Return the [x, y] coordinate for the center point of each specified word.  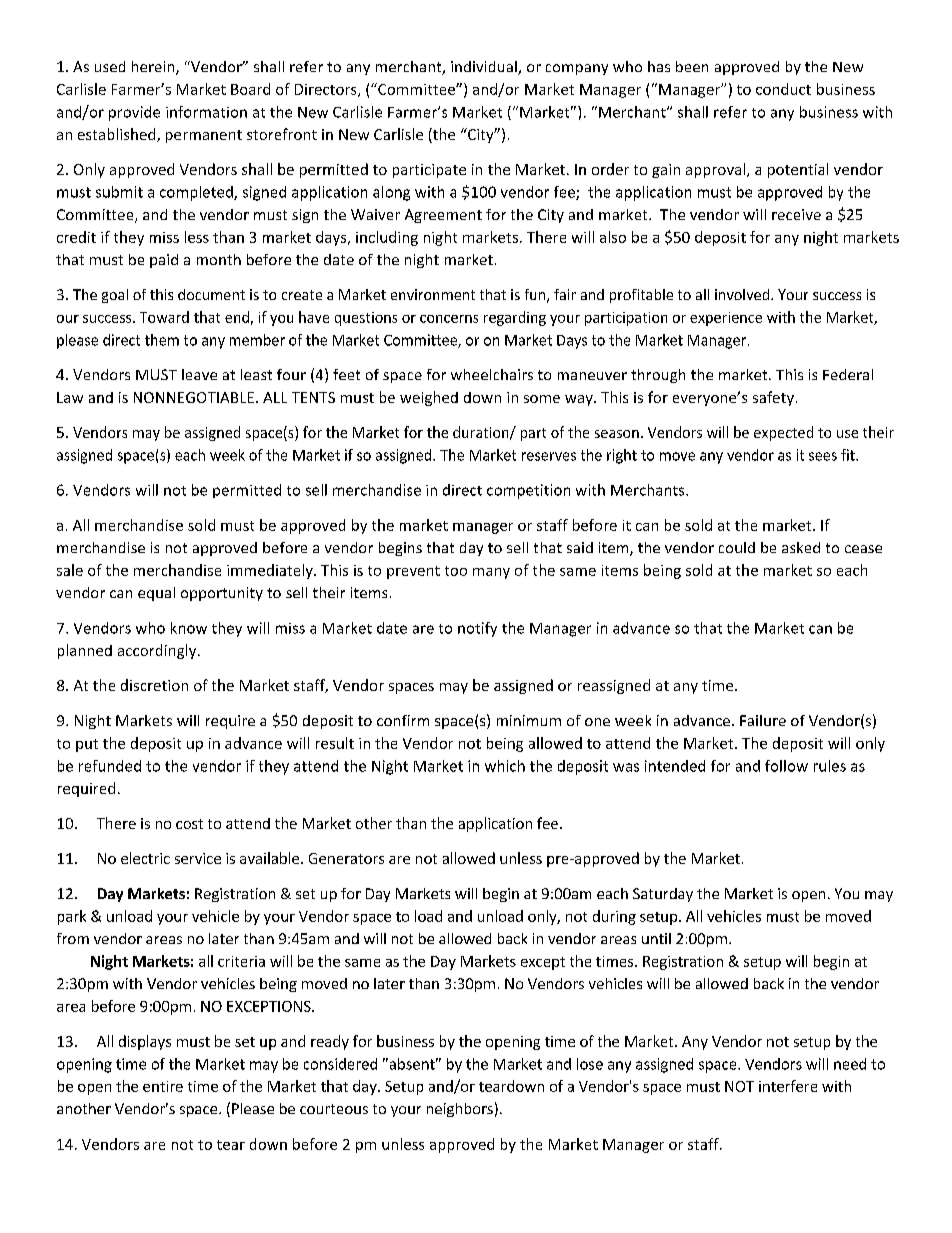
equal [156, 594]
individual [485, 68]
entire [163, 1086]
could [737, 547]
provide [134, 113]
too [456, 571]
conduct [783, 89]
